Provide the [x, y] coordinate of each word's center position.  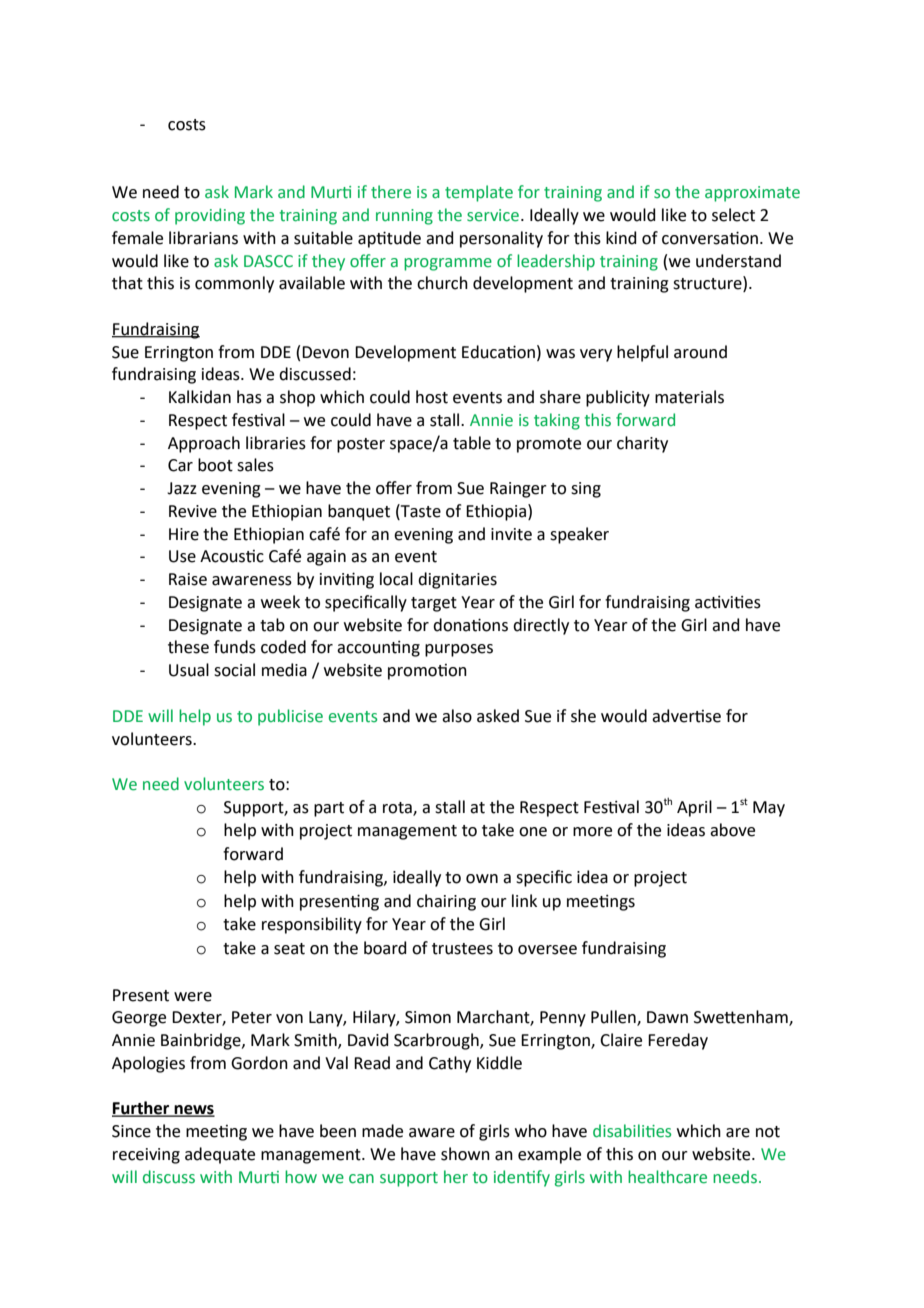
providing [210, 216]
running [404, 217]
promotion [427, 672]
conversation [710, 238]
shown [465, 1154]
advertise [686, 716]
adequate [220, 1155]
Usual [189, 670]
